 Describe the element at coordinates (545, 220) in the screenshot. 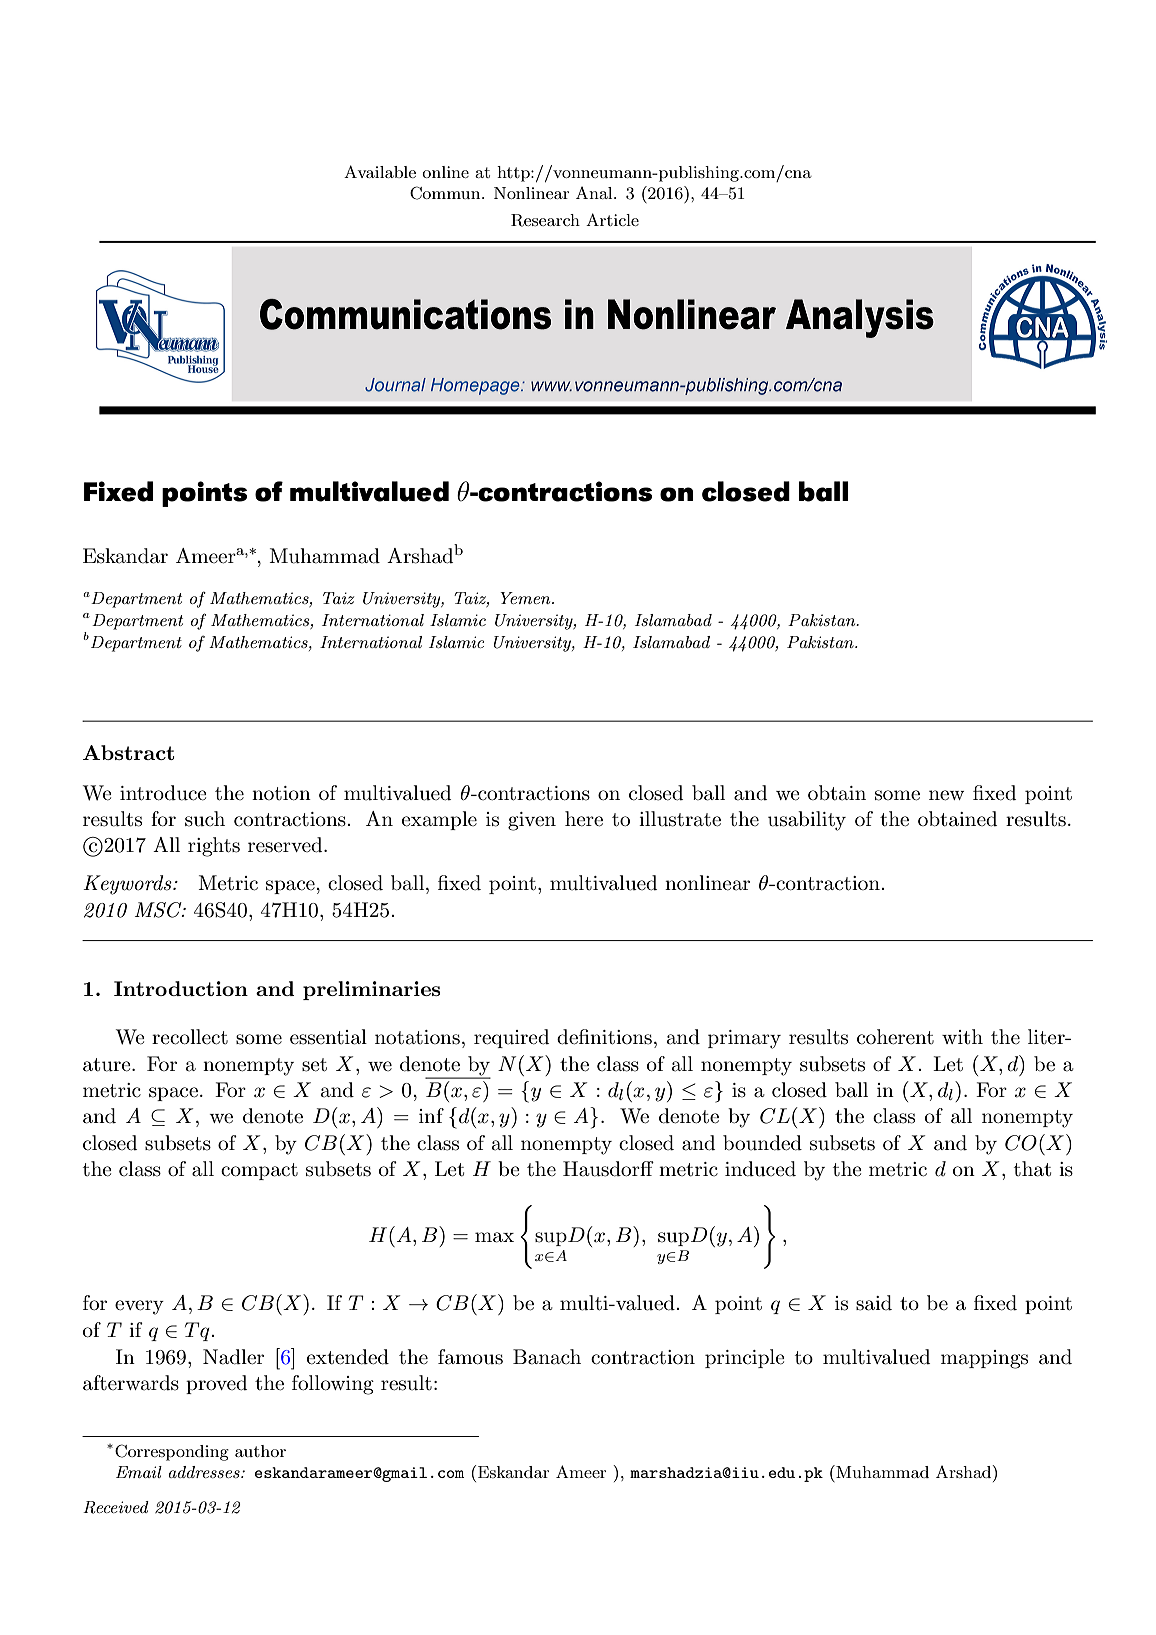

I see `Research` at that location.
